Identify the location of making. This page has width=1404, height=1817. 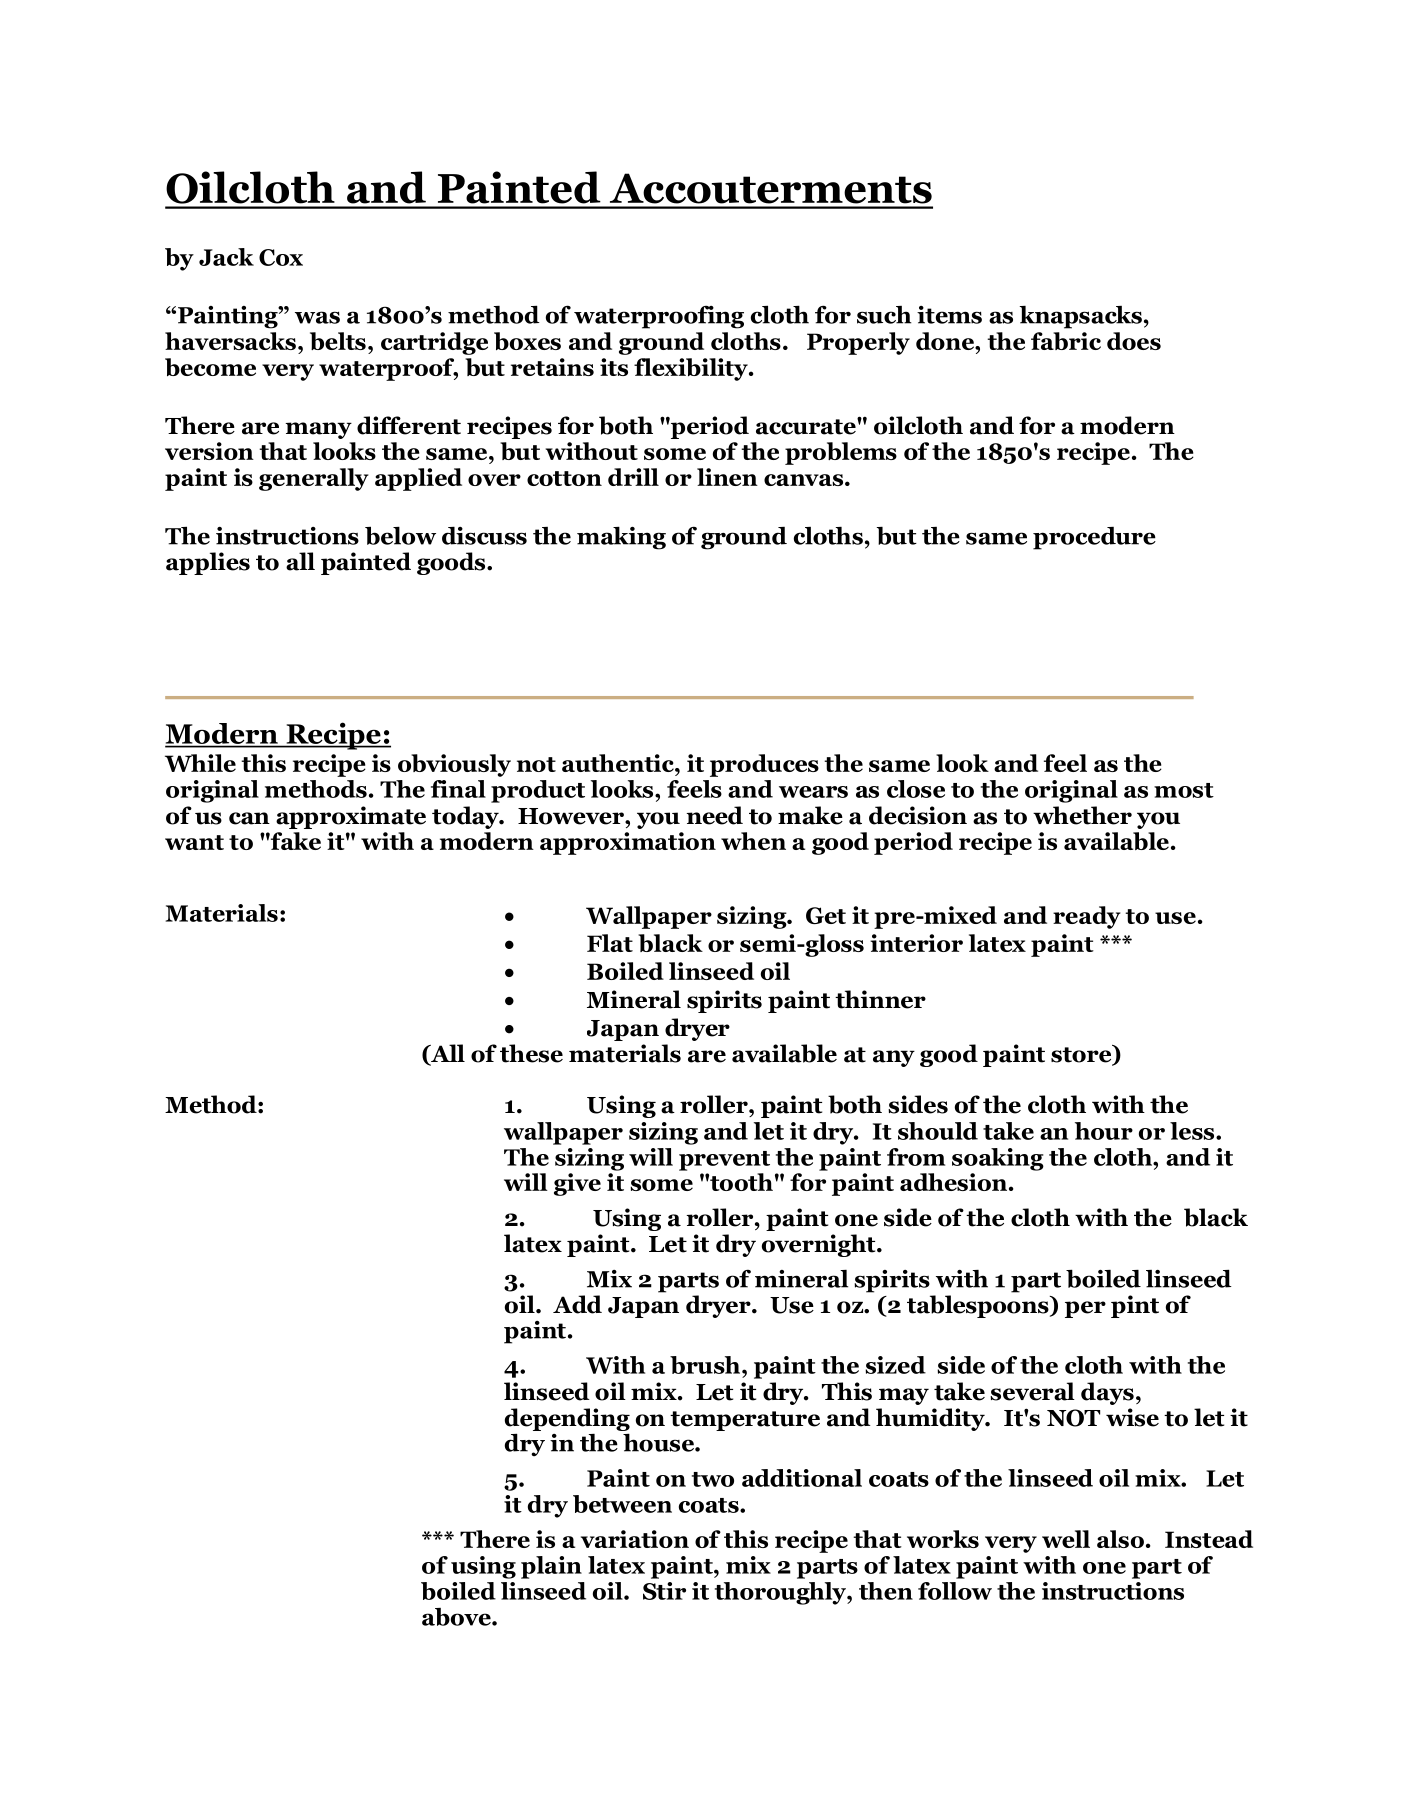
(621, 538).
